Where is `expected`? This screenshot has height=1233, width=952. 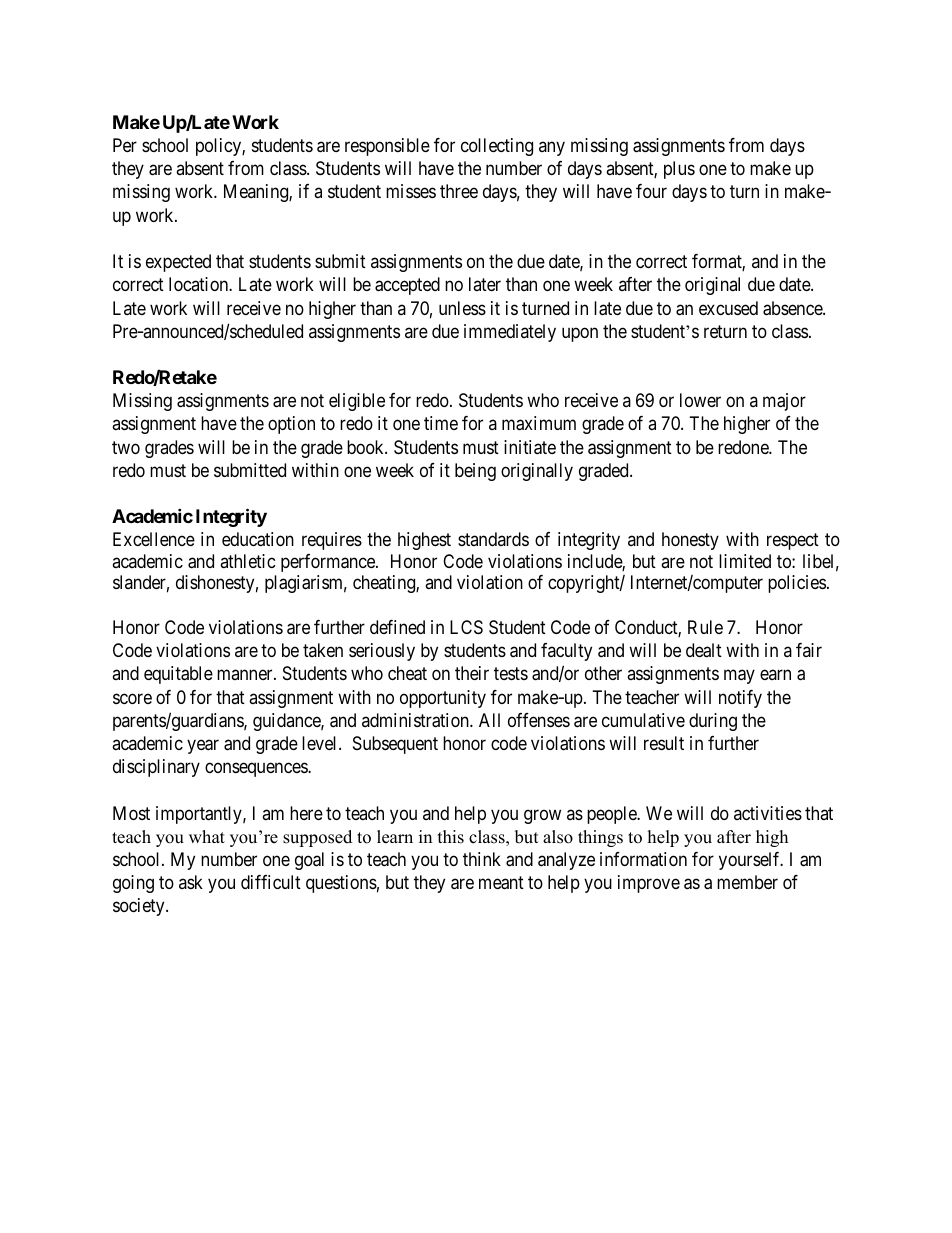
expected is located at coordinates (178, 263).
